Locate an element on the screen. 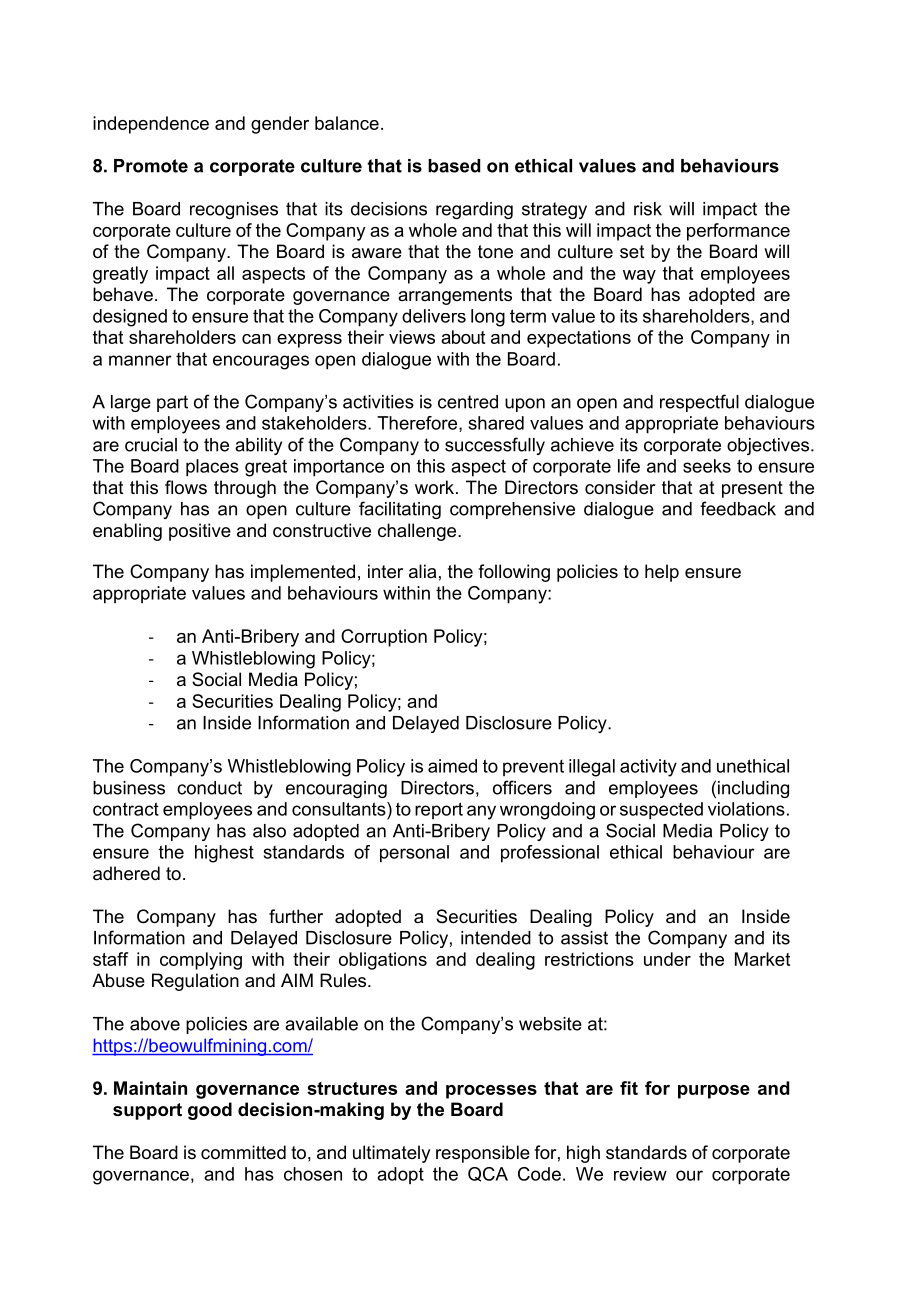 This screenshot has height=1308, width=924. responsible is located at coordinates (483, 1154).
